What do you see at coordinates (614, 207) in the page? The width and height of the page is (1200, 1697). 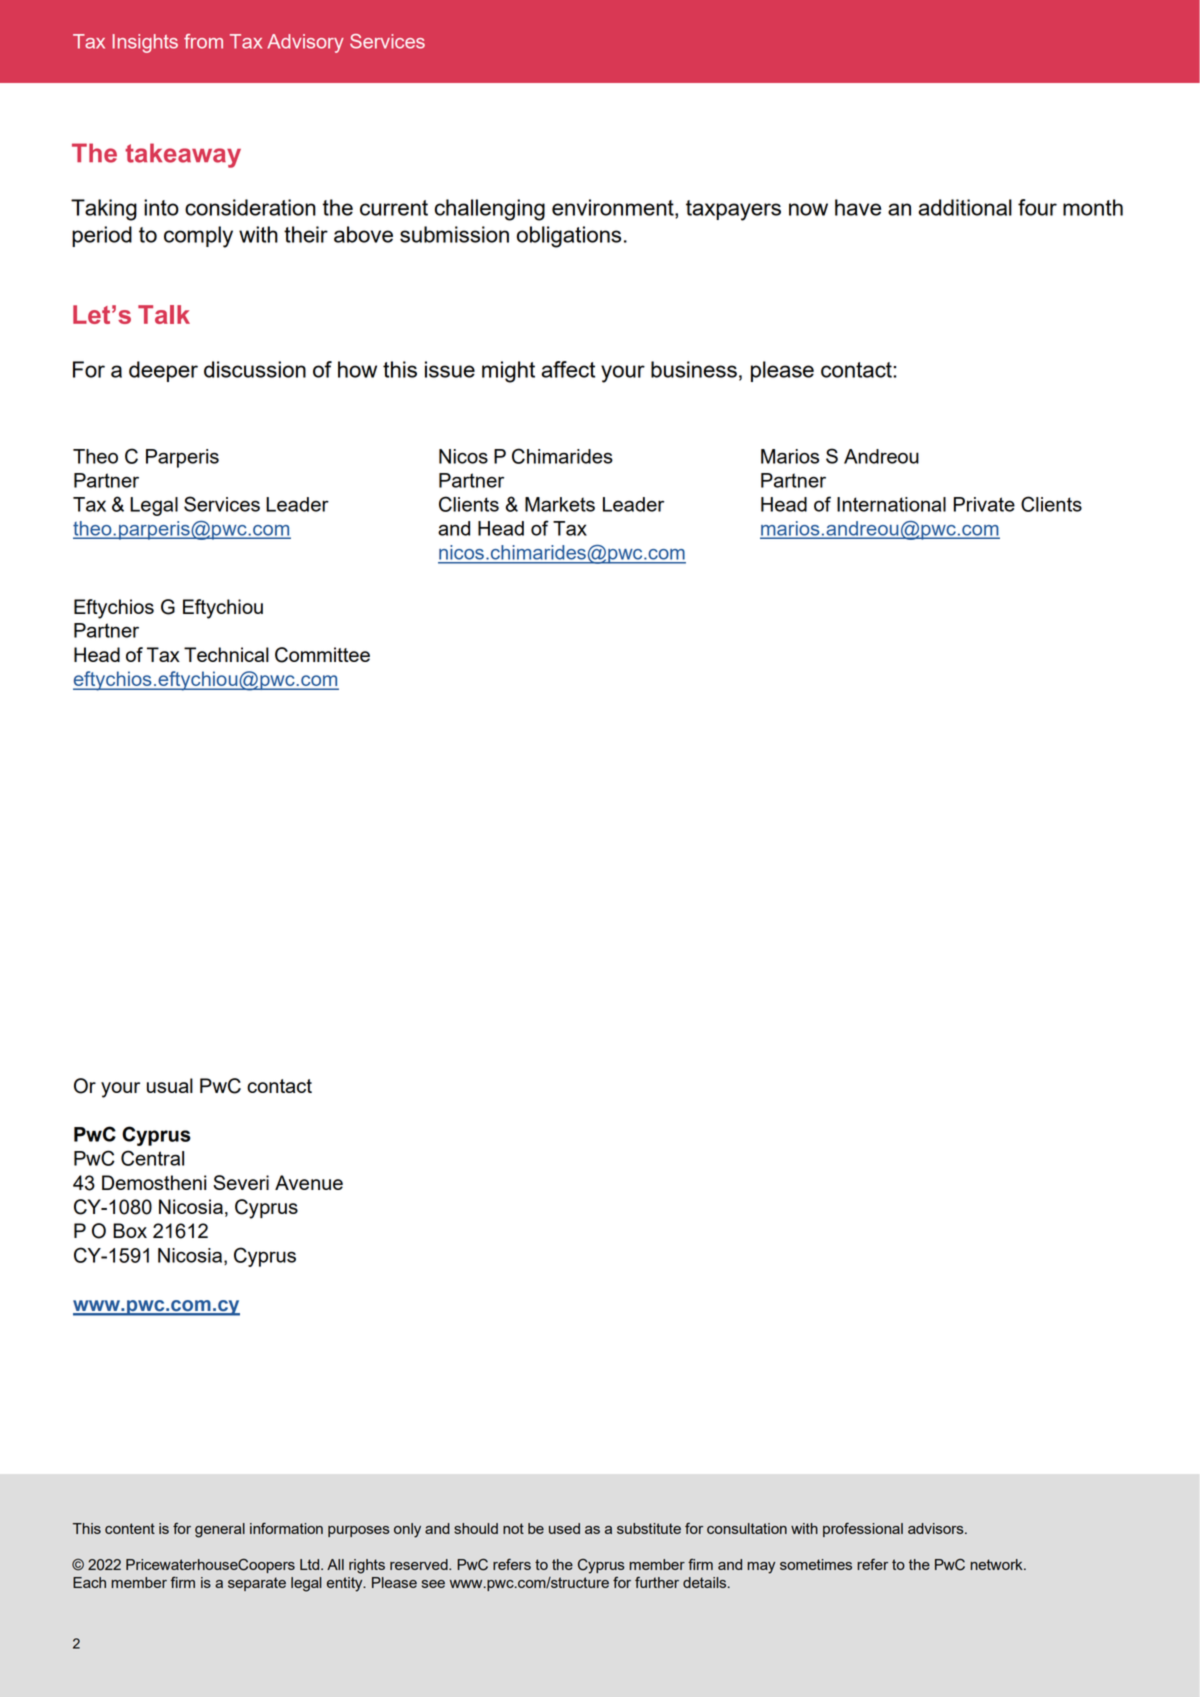 I see `environment` at bounding box center [614, 207].
